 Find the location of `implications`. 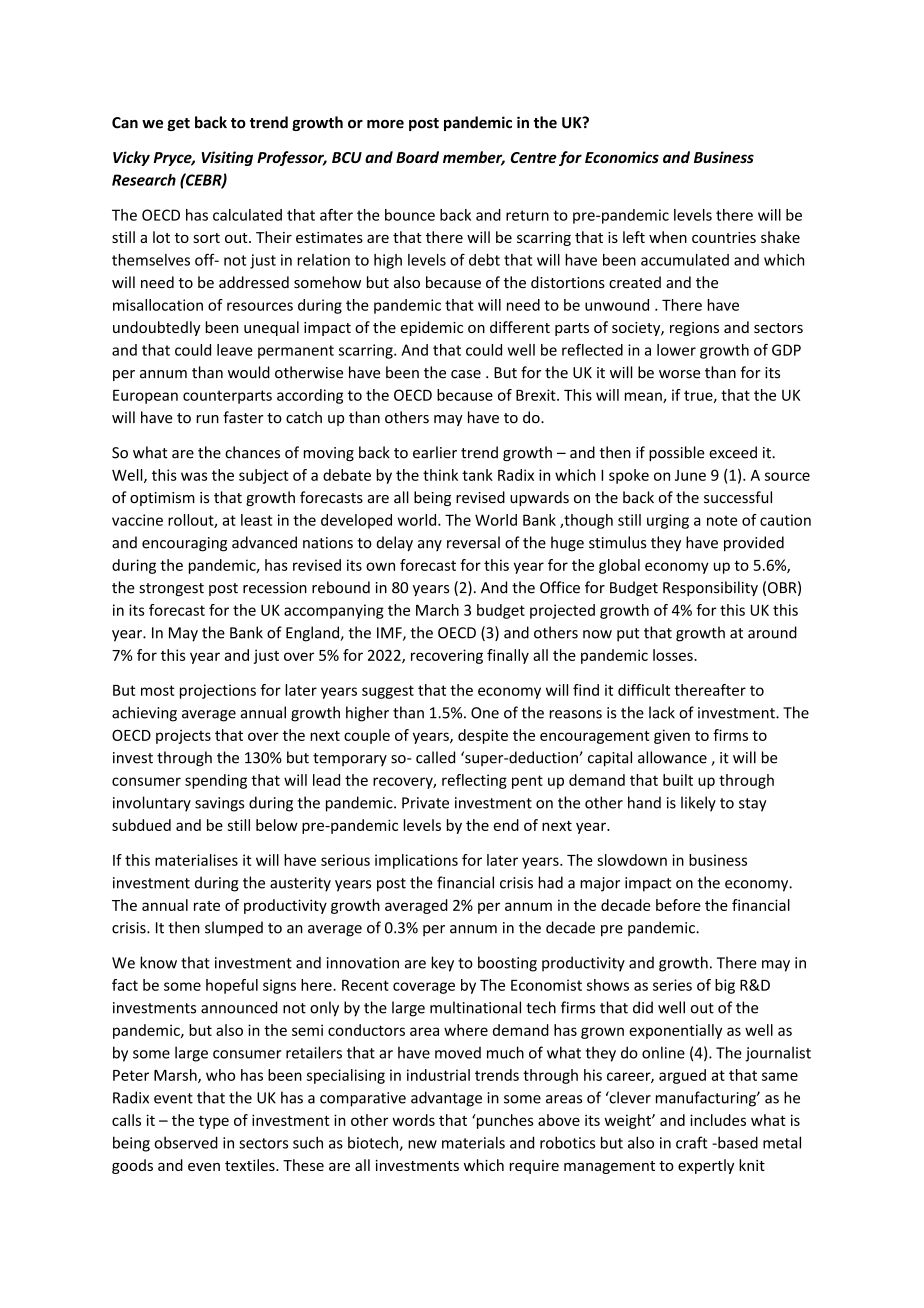

implications is located at coordinates (416, 861).
